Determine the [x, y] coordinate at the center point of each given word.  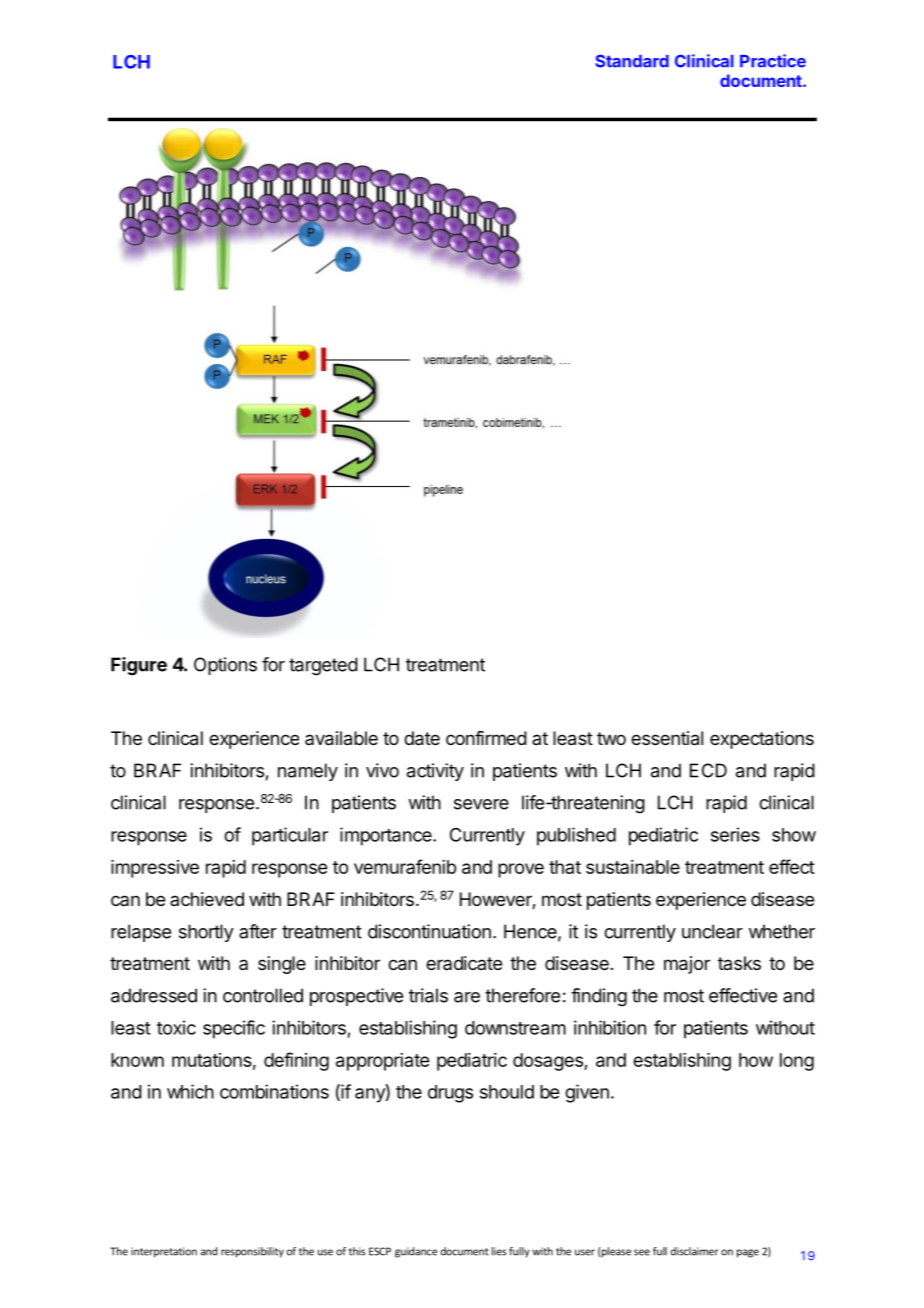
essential [667, 738]
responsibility [252, 1252]
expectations [762, 740]
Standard [632, 61]
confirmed [486, 738]
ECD [708, 770]
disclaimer [694, 1251]
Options [225, 666]
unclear [712, 931]
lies [499, 1251]
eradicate [464, 963]
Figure [139, 666]
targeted [323, 666]
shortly [206, 933]
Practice [773, 61]
